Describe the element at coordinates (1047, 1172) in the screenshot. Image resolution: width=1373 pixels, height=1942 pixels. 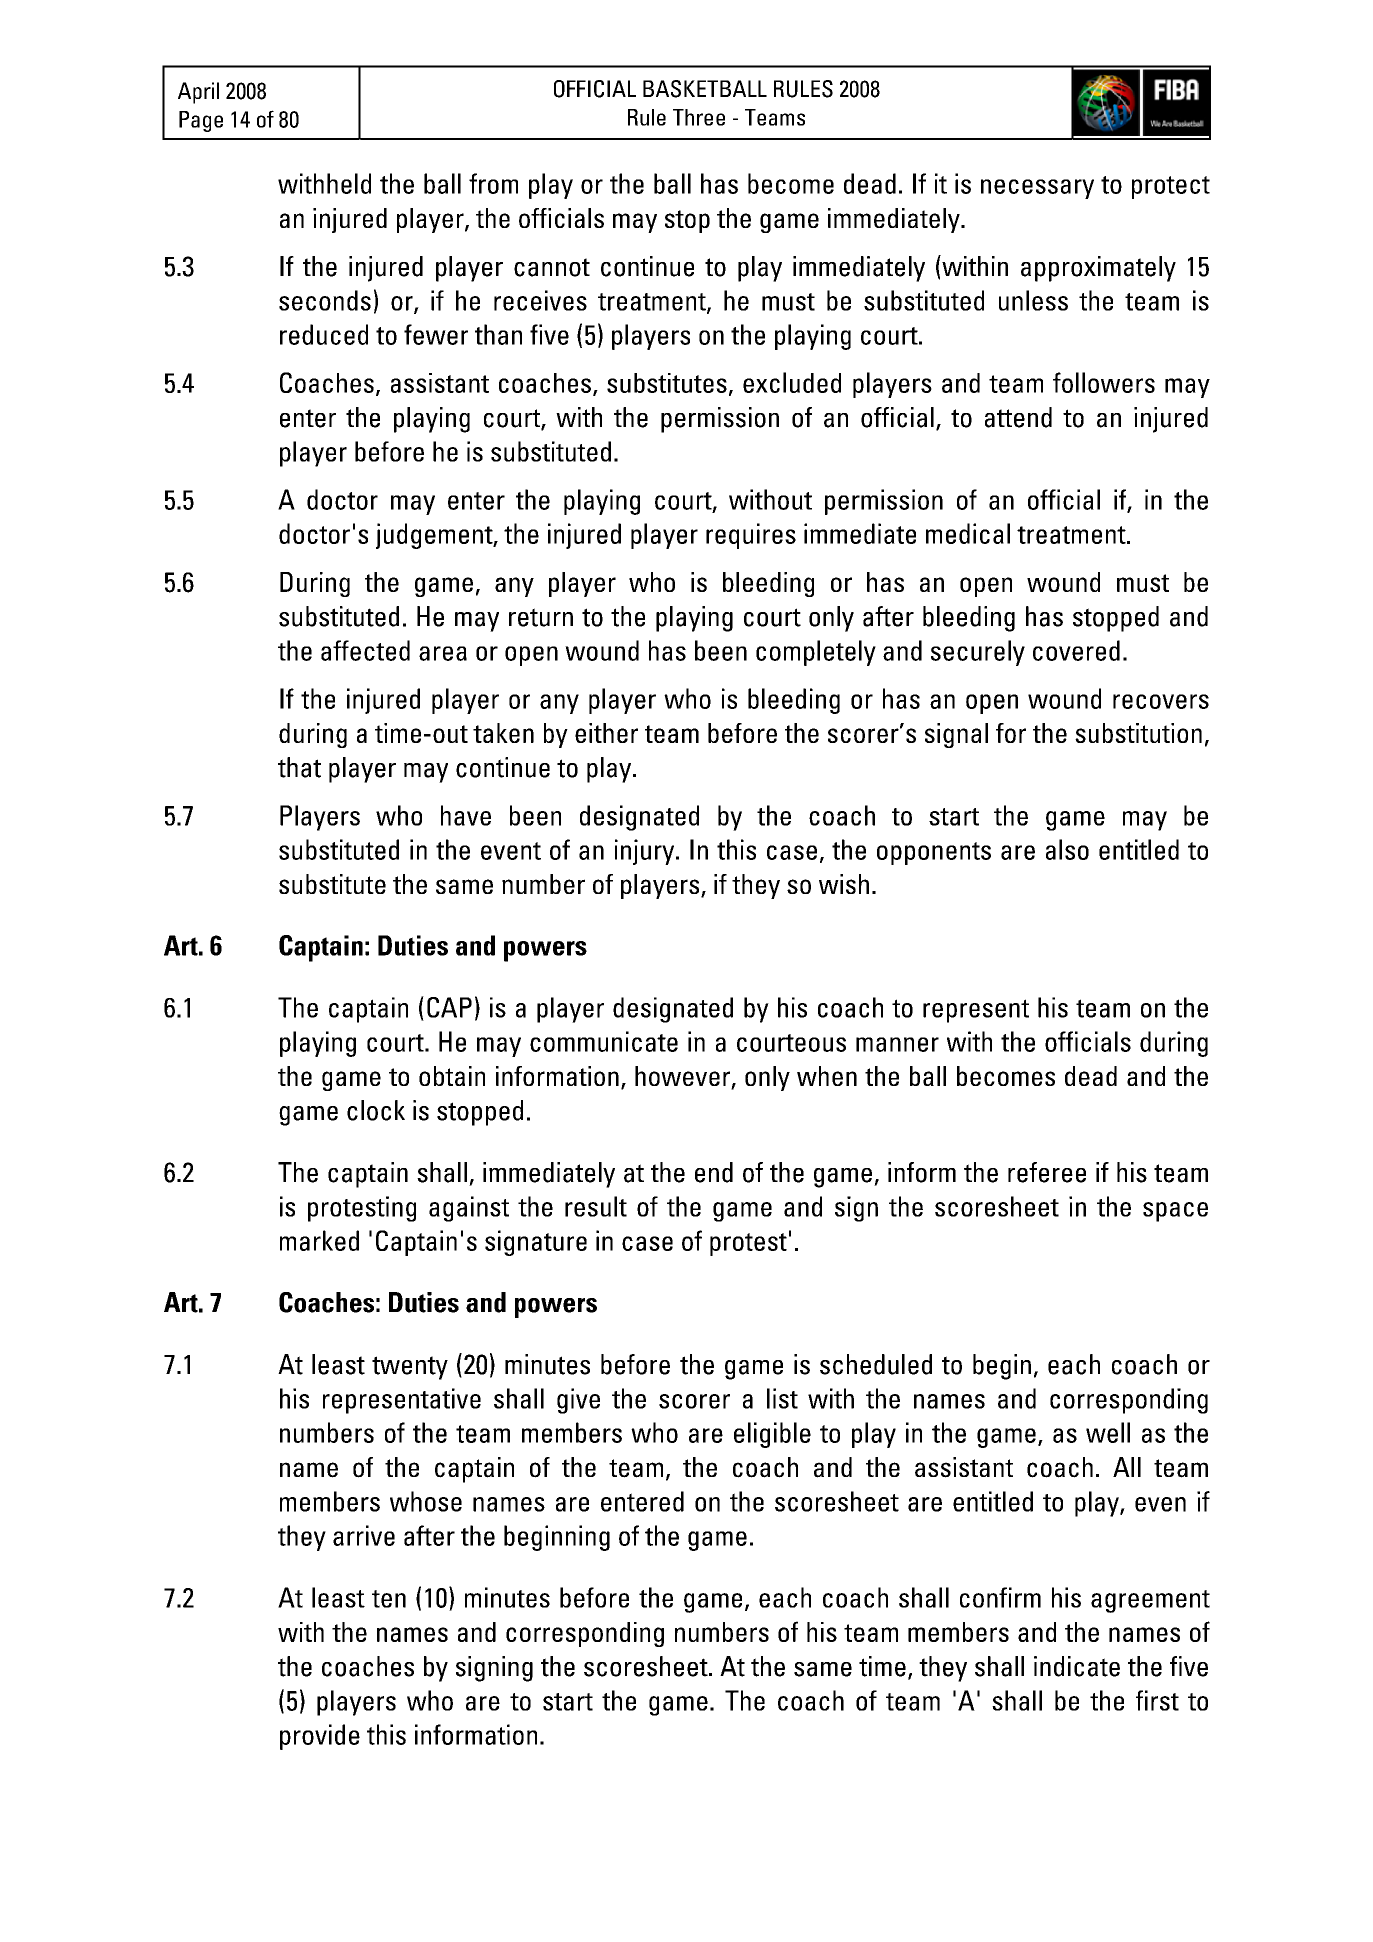
I see `referee` at that location.
